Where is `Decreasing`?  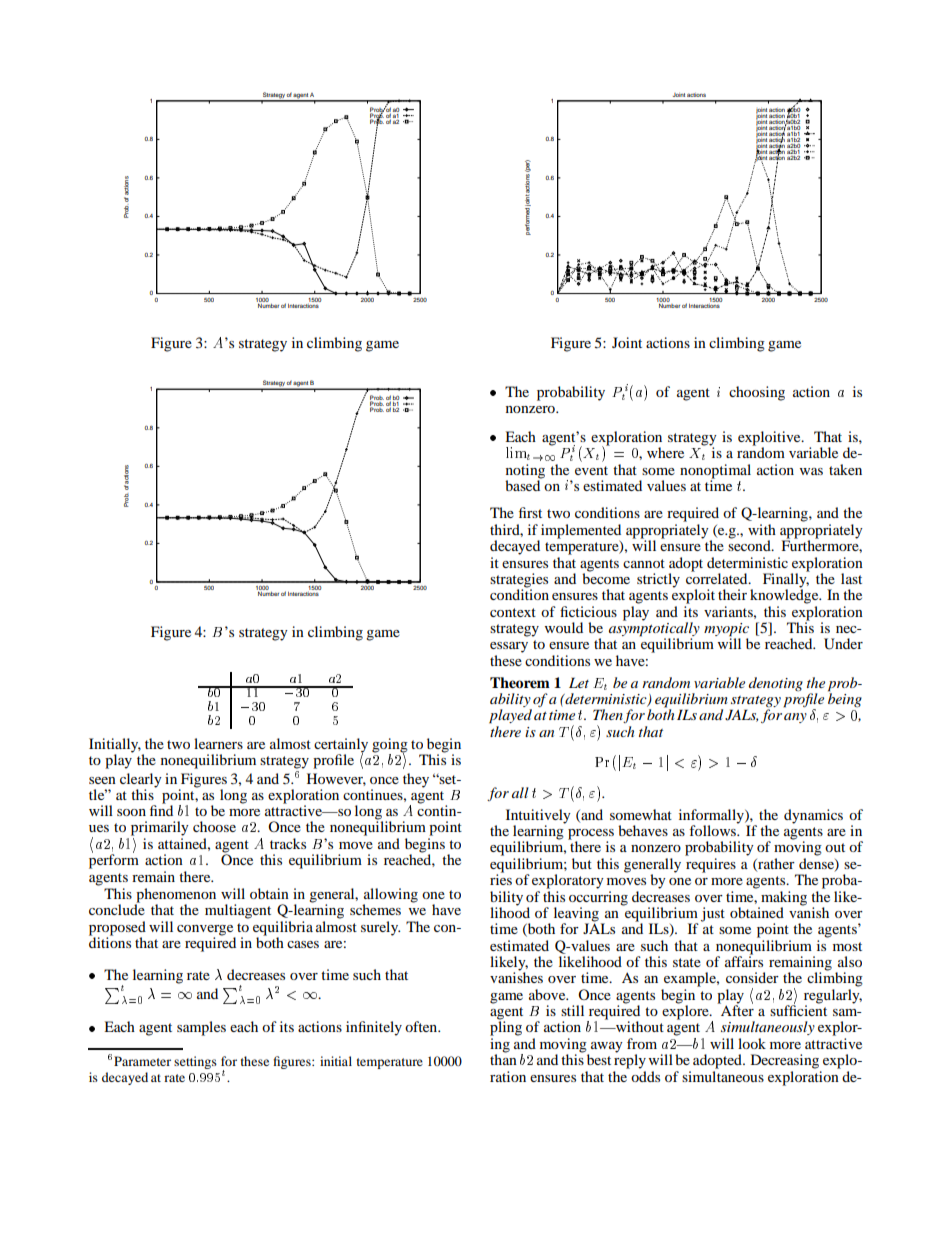
Decreasing is located at coordinates (785, 1061).
